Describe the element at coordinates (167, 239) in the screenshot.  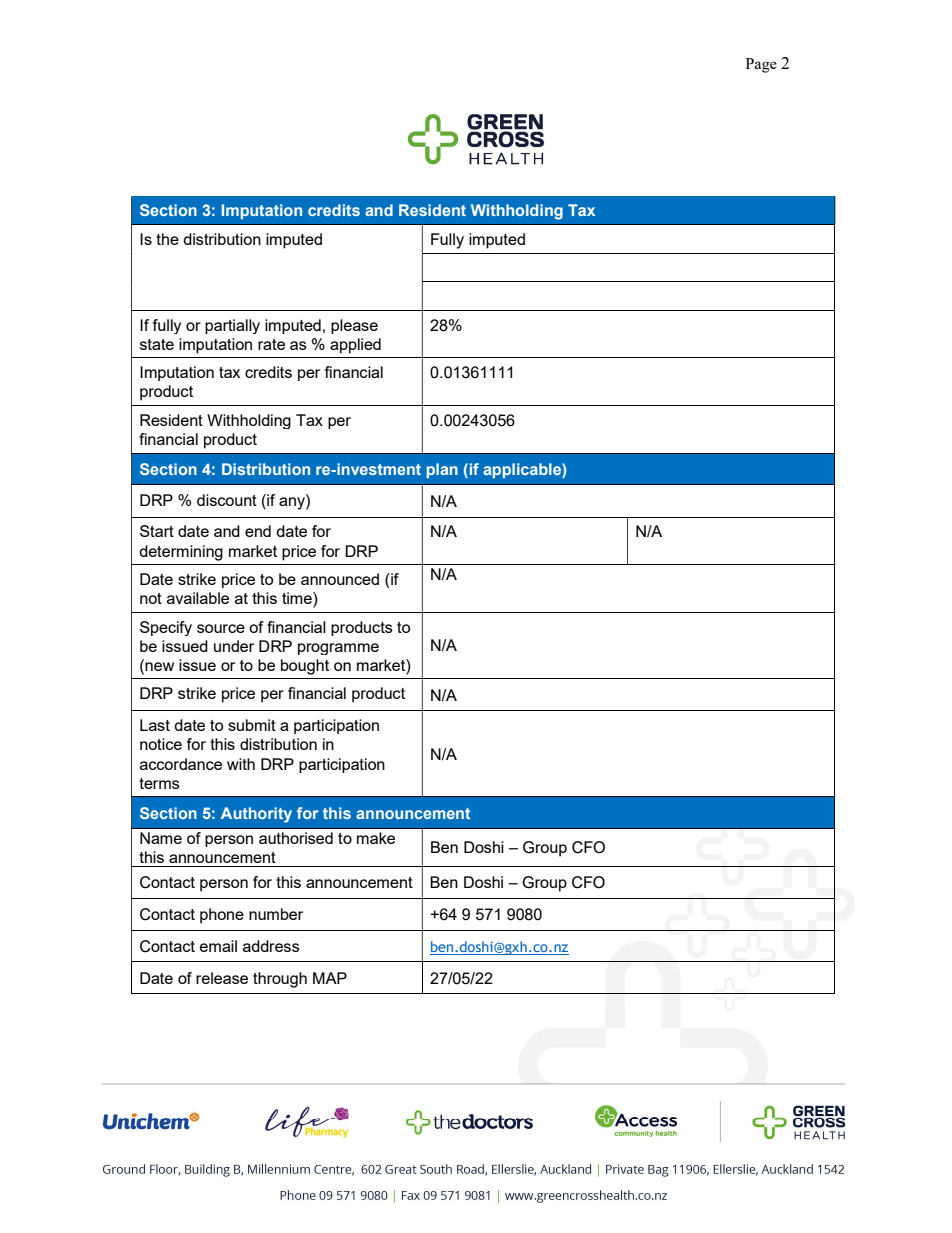
I see `the` at that location.
